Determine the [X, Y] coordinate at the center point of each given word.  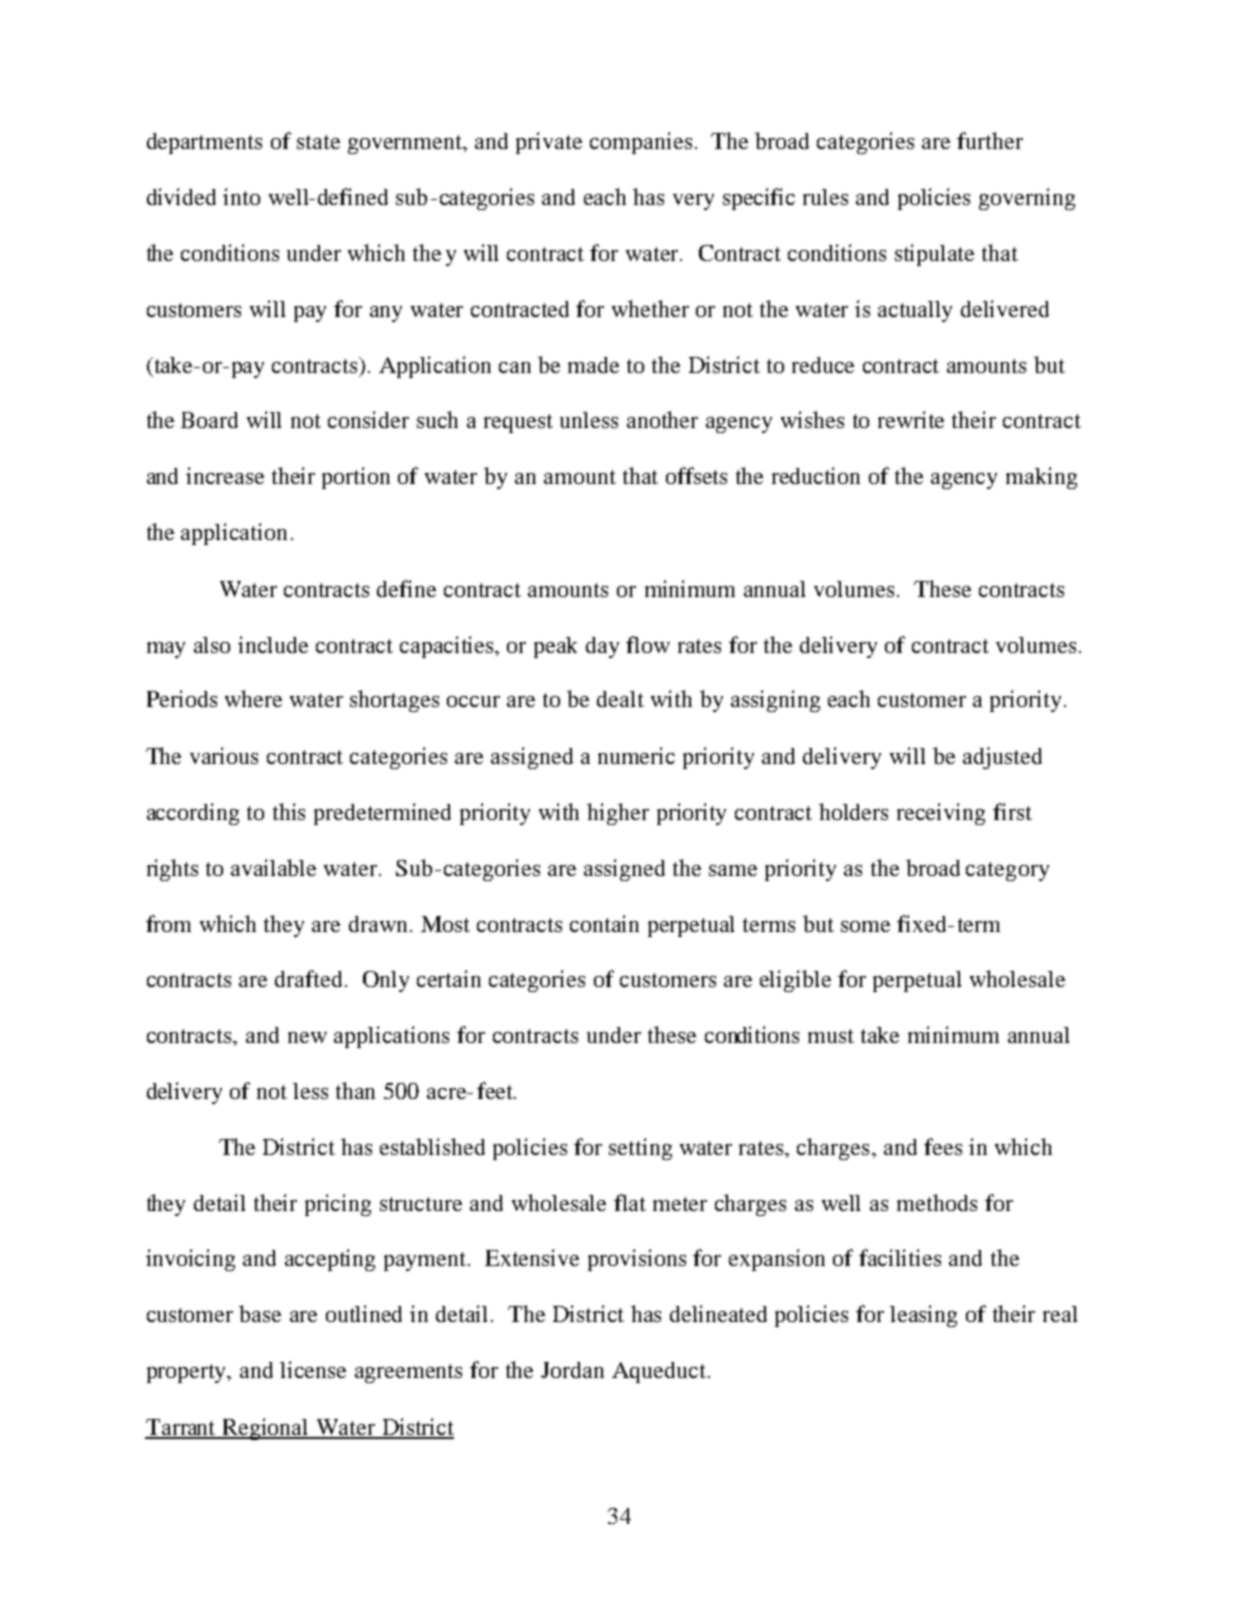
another [662, 419]
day [602, 647]
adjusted [1002, 758]
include [273, 644]
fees [943, 1146]
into [241, 196]
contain [604, 923]
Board [209, 420]
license [313, 1369]
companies [641, 143]
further [990, 140]
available [273, 867]
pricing [338, 1205]
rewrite [911, 419]
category [1007, 871]
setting [640, 1149]
